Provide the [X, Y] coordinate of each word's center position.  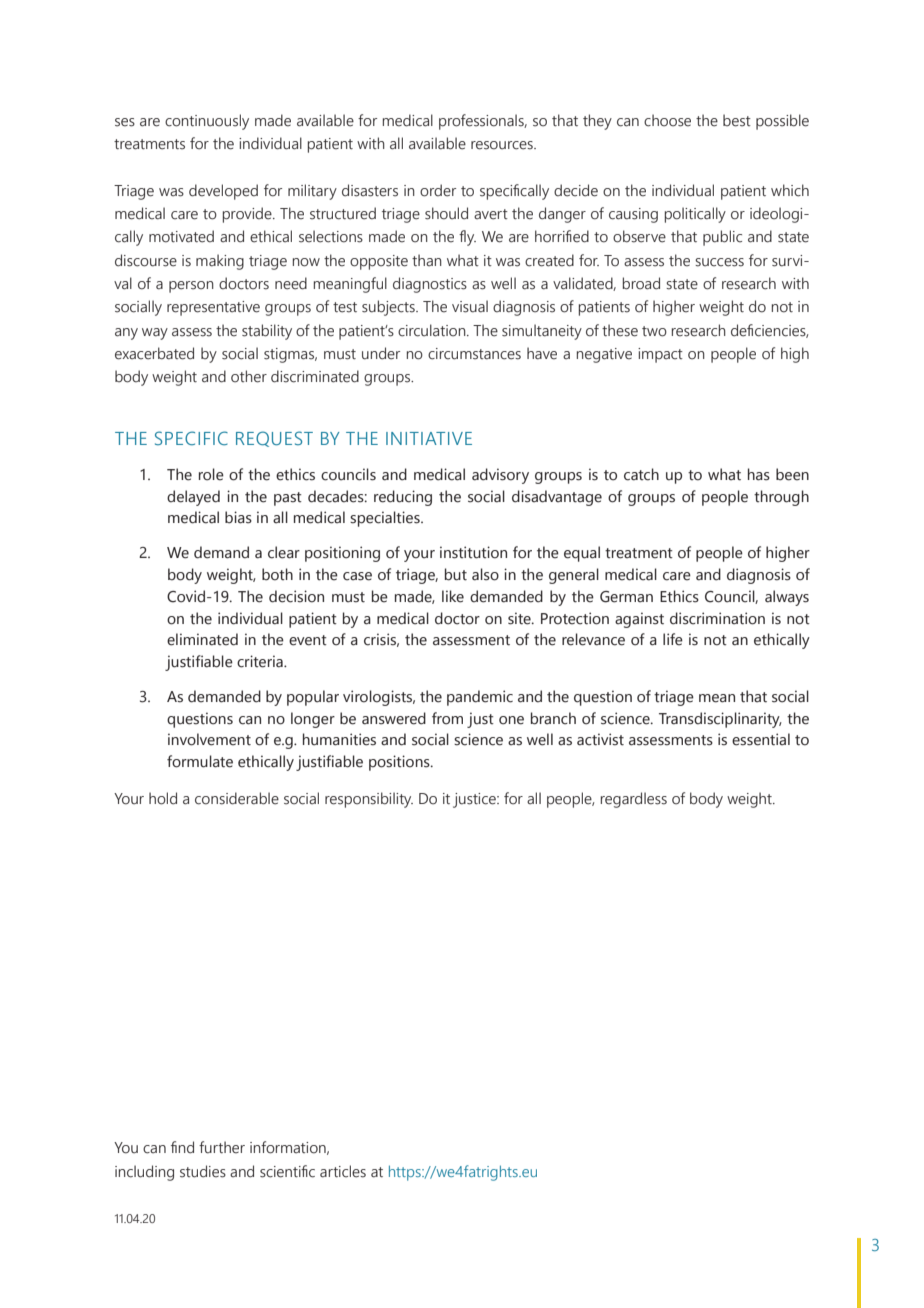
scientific [287, 1171]
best [737, 120]
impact [660, 355]
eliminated [202, 639]
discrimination [717, 618]
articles [343, 1171]
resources [503, 145]
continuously [207, 122]
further [222, 1147]
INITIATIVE [429, 438]
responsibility [369, 800]
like [453, 596]
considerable [237, 798]
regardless [634, 800]
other [249, 376]
